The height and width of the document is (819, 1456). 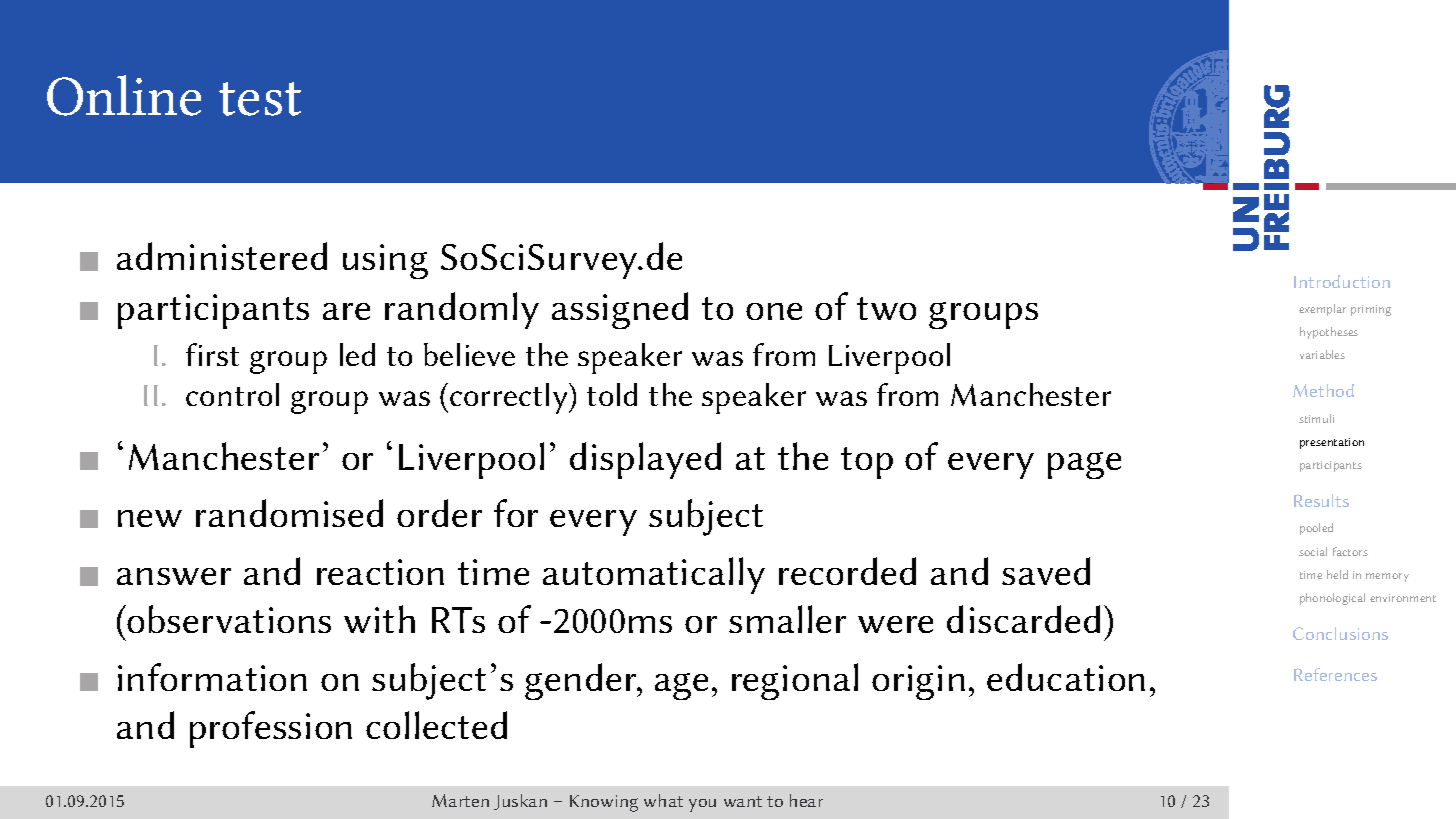 I want to click on first, so click(x=212, y=354).
